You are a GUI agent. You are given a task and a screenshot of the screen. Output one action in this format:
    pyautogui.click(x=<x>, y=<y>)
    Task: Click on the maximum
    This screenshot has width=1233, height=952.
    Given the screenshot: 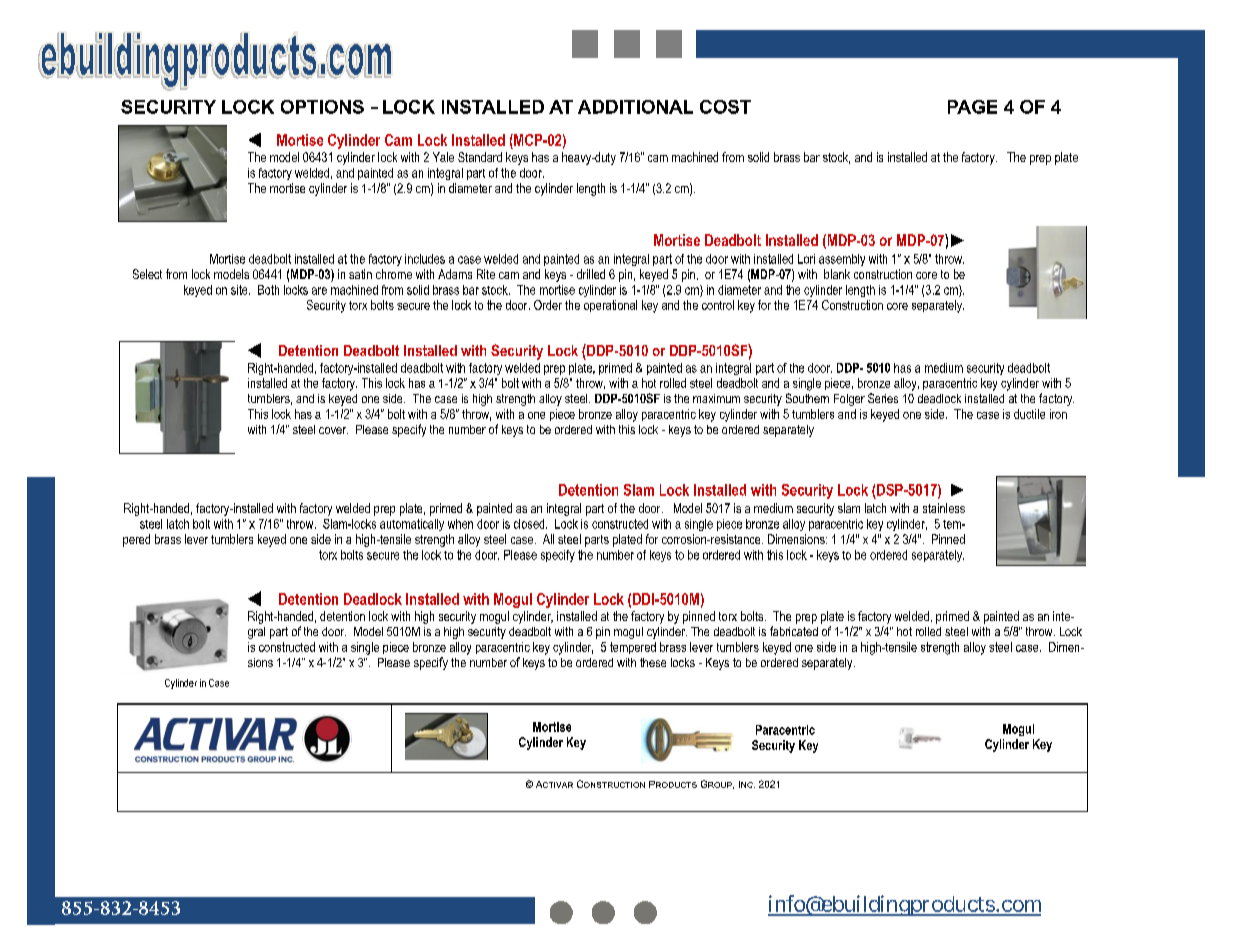 What is the action you would take?
    pyautogui.click(x=716, y=398)
